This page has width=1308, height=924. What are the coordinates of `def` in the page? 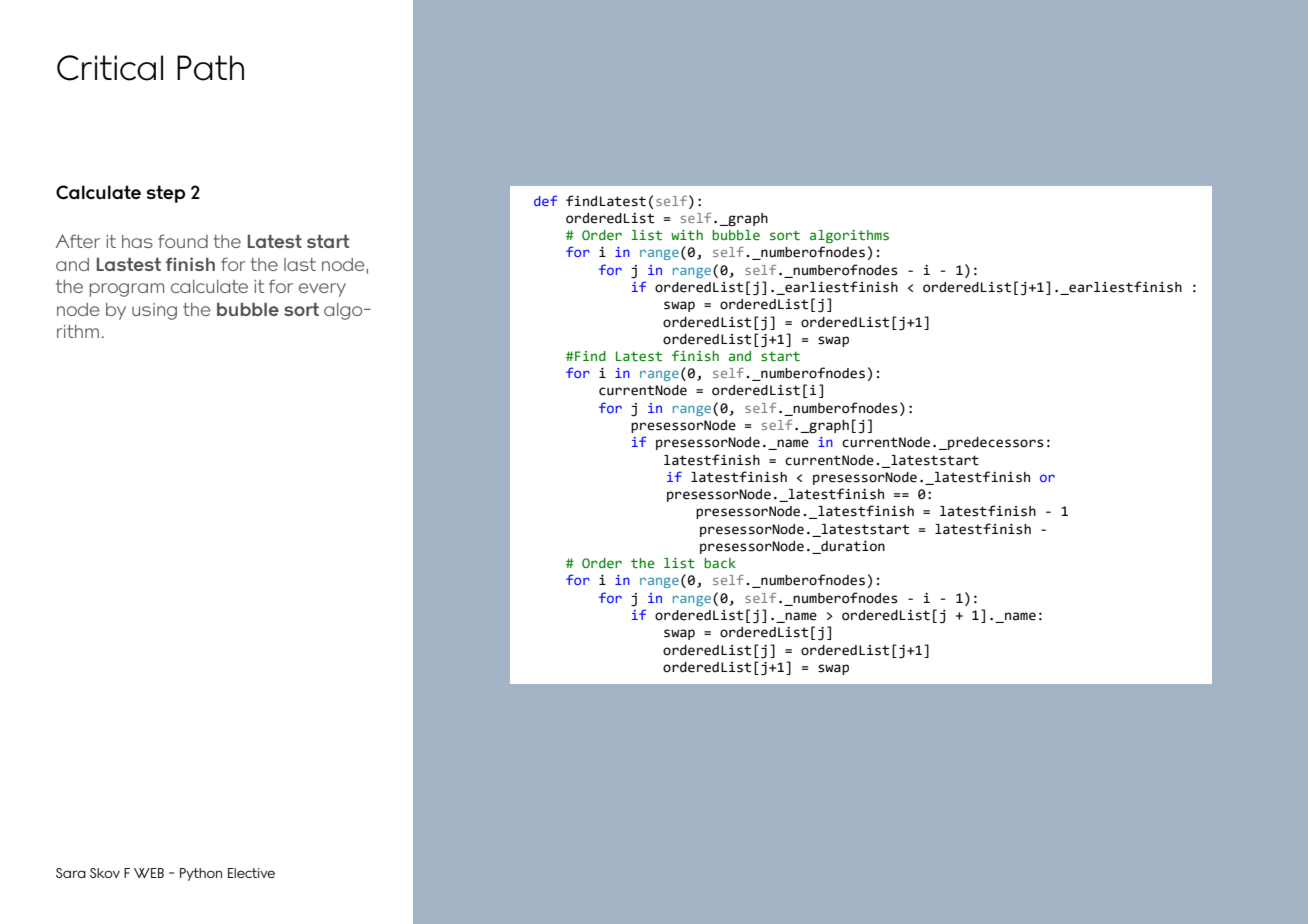 It's located at (545, 200).
